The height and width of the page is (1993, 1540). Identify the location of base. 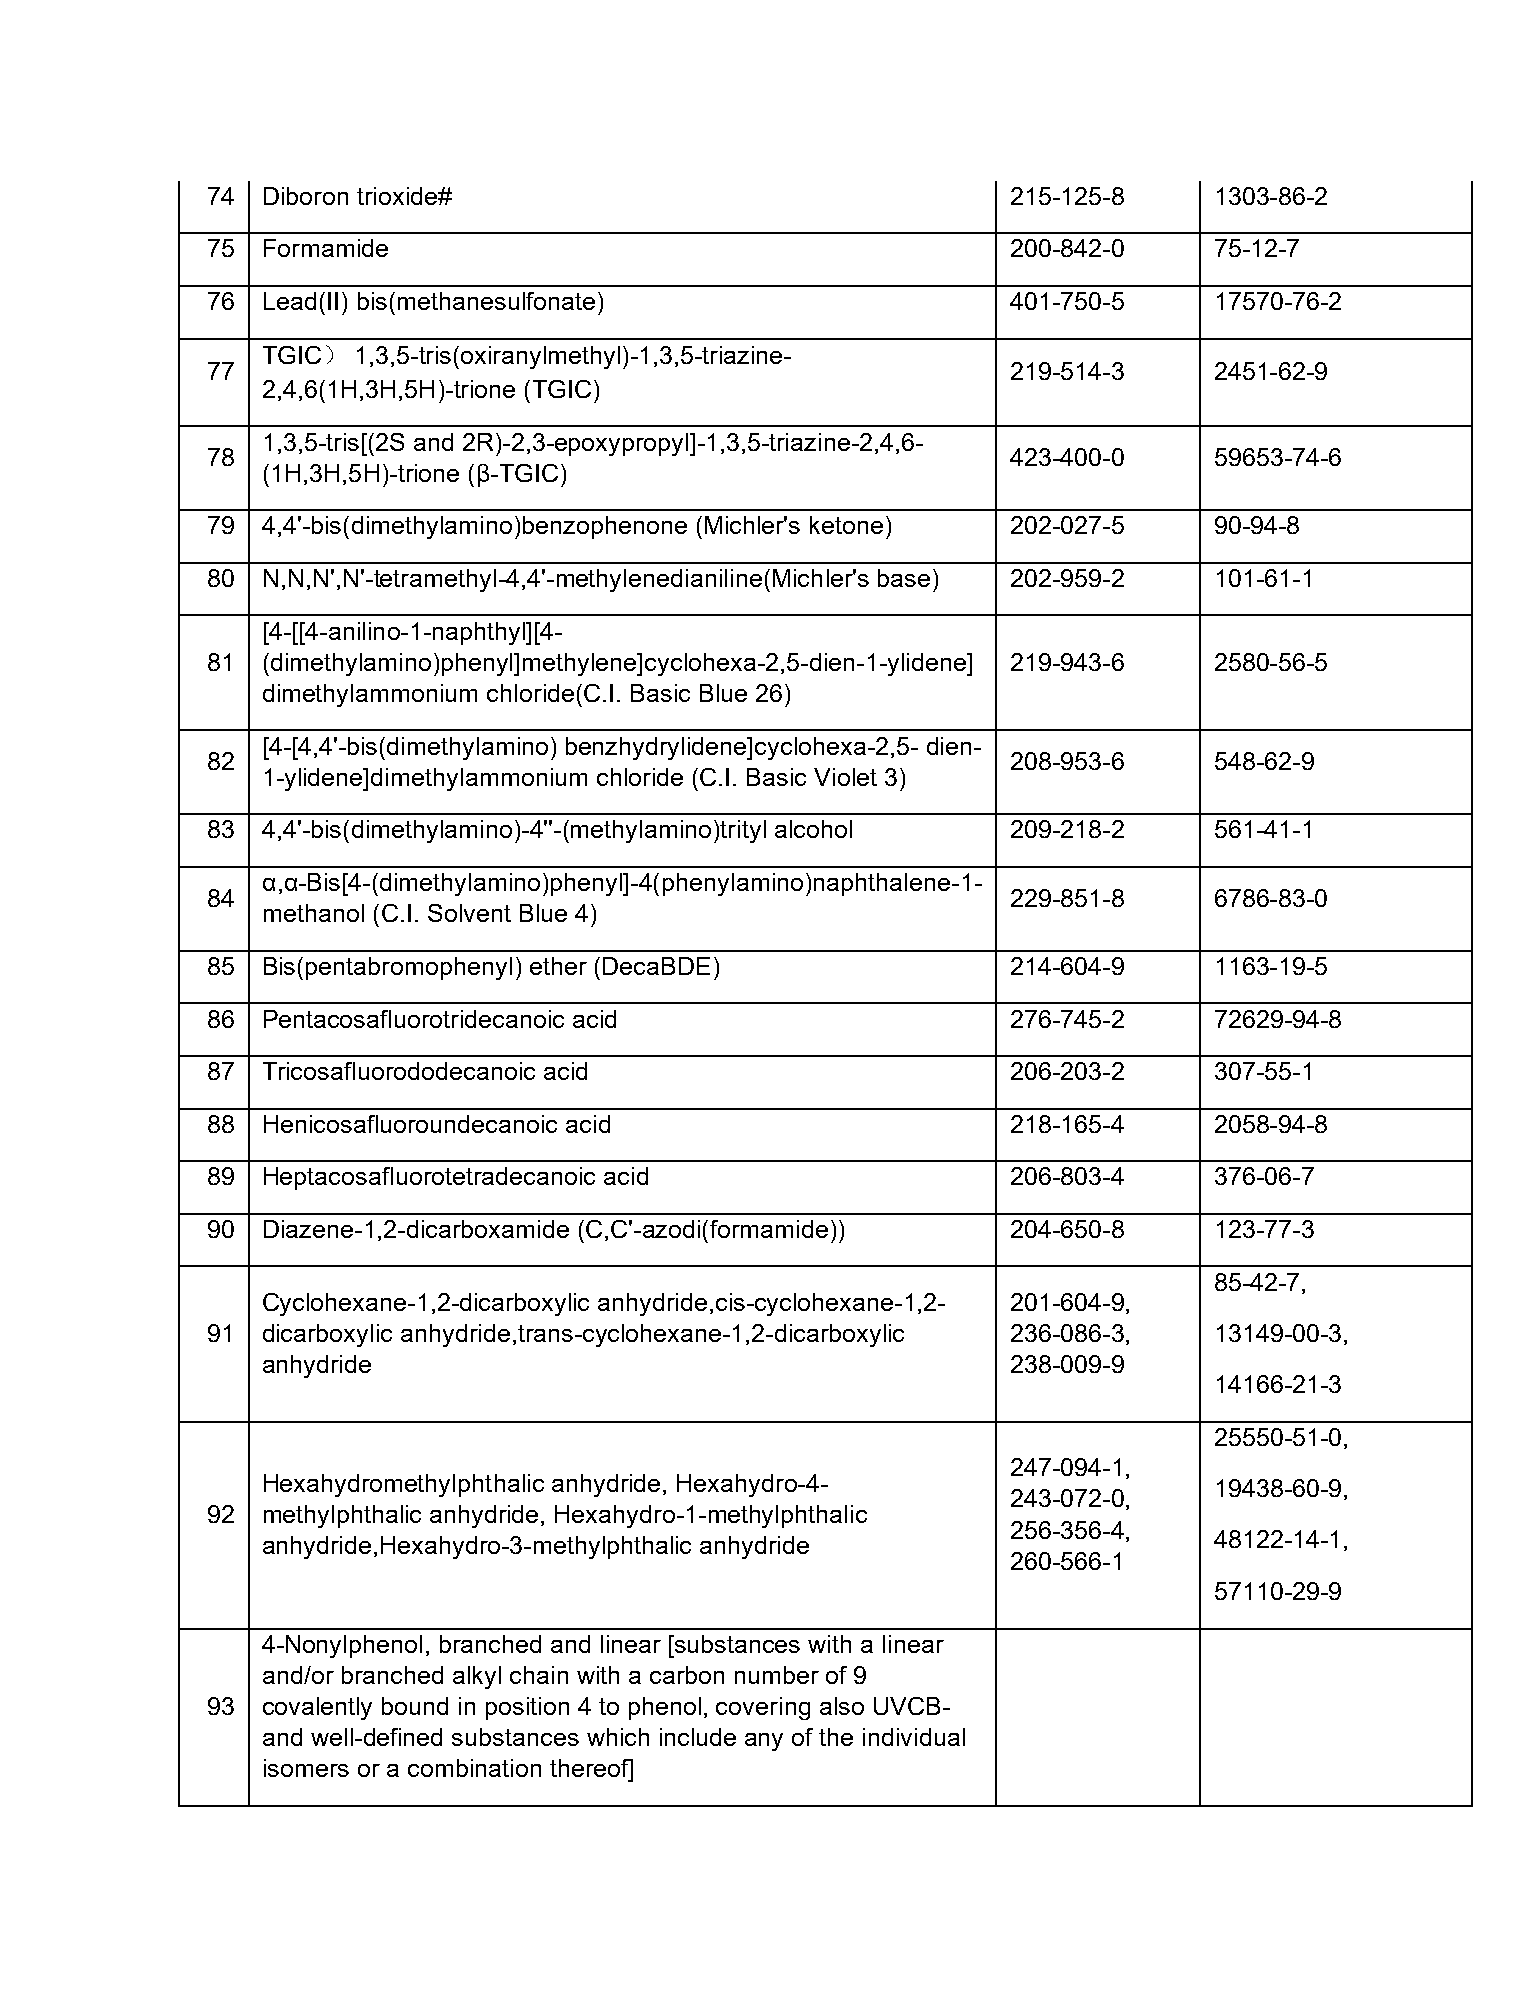
(904, 578).
